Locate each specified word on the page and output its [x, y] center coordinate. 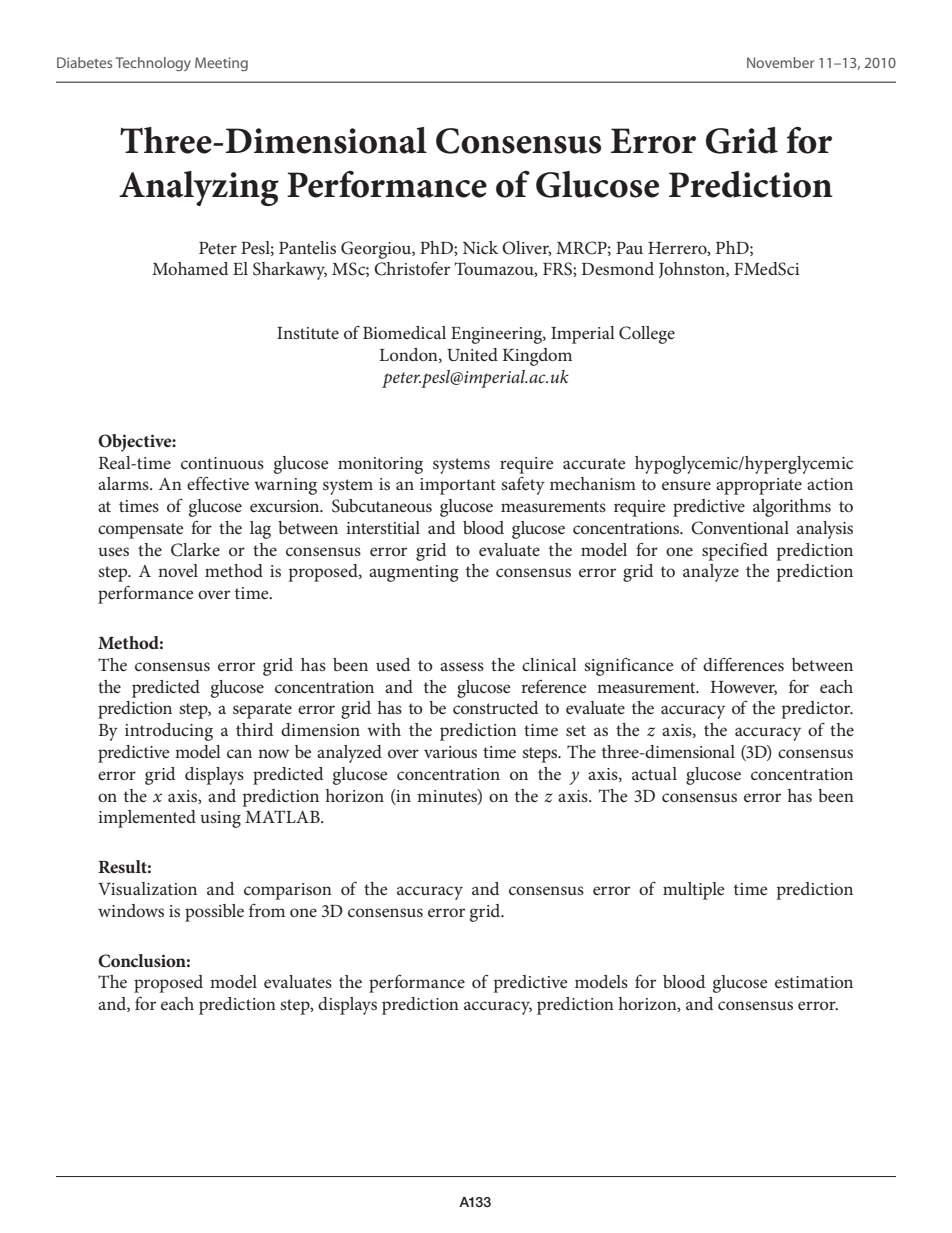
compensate [140, 531]
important [458, 486]
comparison [288, 891]
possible [214, 913]
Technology [153, 64]
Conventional [740, 528]
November [780, 62]
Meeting [221, 64]
